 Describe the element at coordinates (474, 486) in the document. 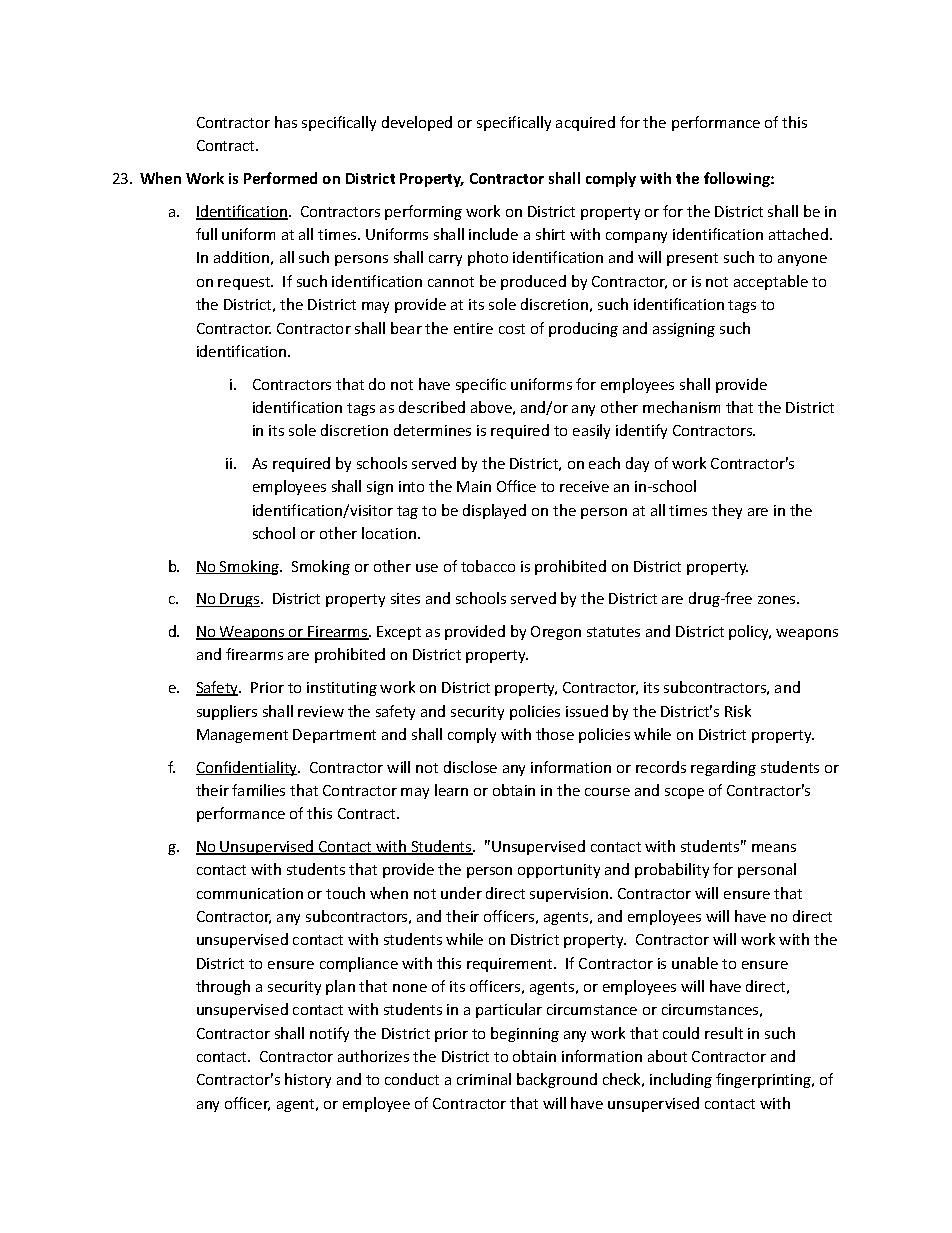

I see `Main` at that location.
